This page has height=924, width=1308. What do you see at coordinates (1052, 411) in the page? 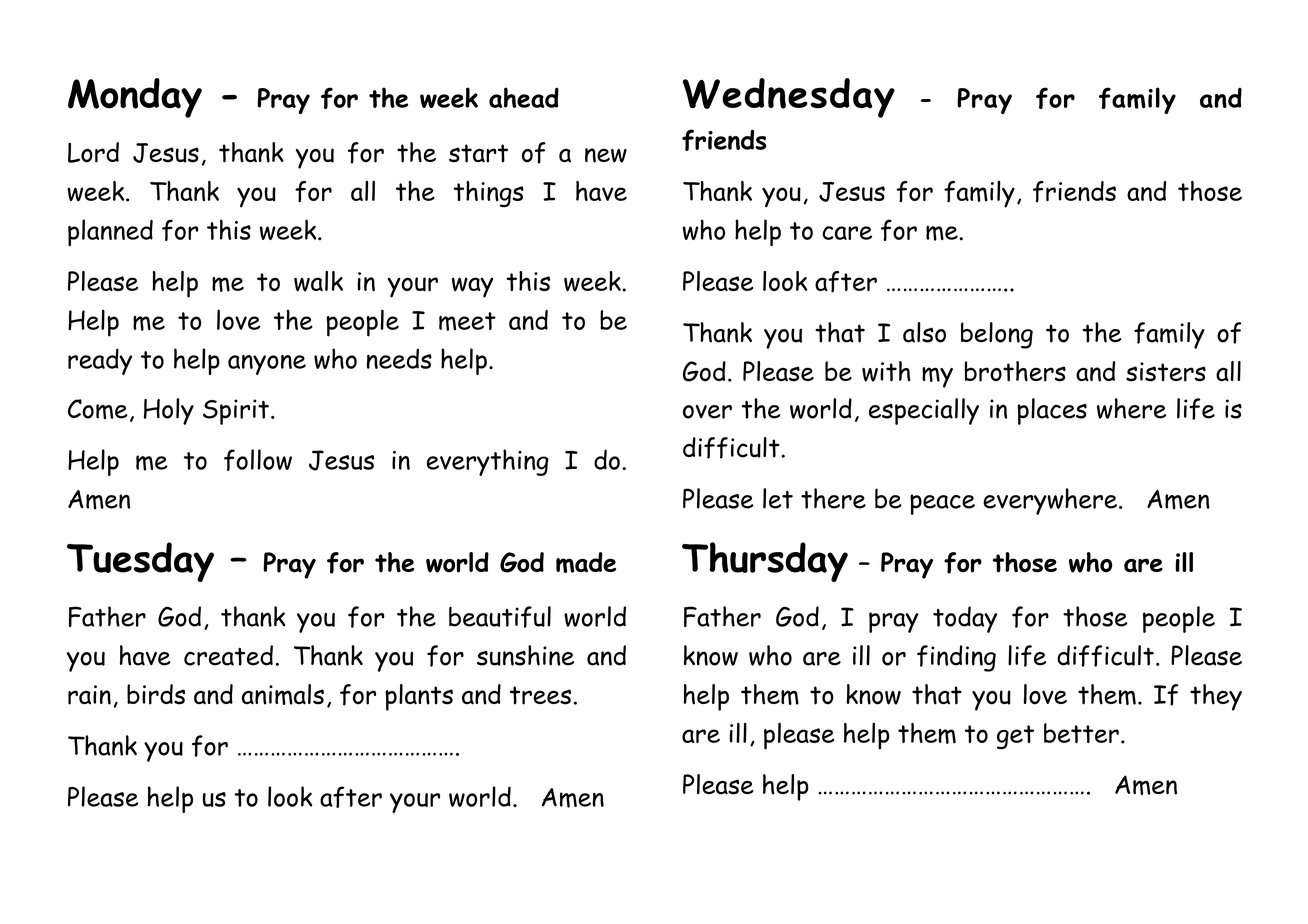
I see `places` at bounding box center [1052, 411].
